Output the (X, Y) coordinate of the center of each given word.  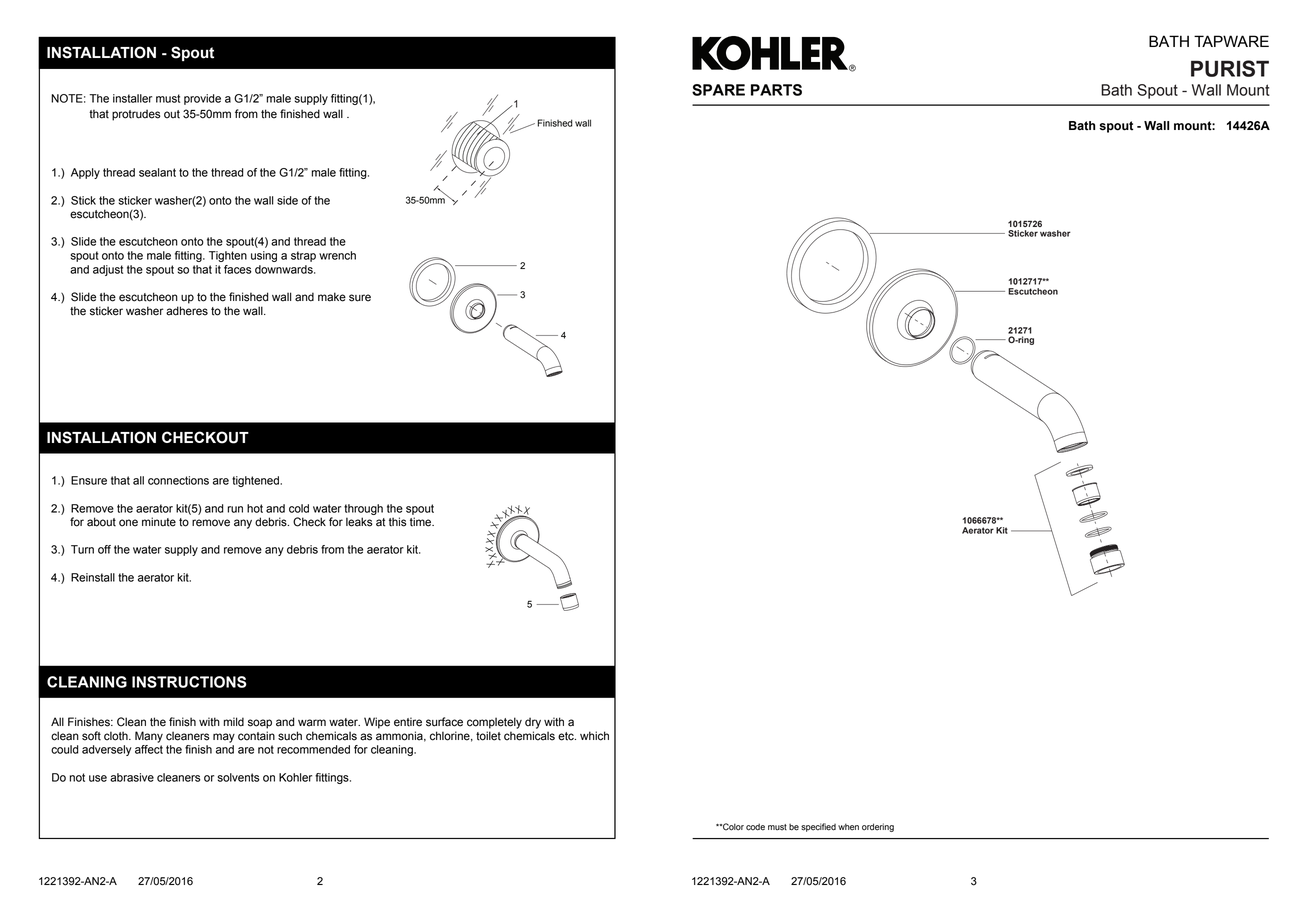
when (848, 827)
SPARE (718, 90)
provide (202, 99)
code (755, 827)
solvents (239, 777)
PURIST (1230, 68)
